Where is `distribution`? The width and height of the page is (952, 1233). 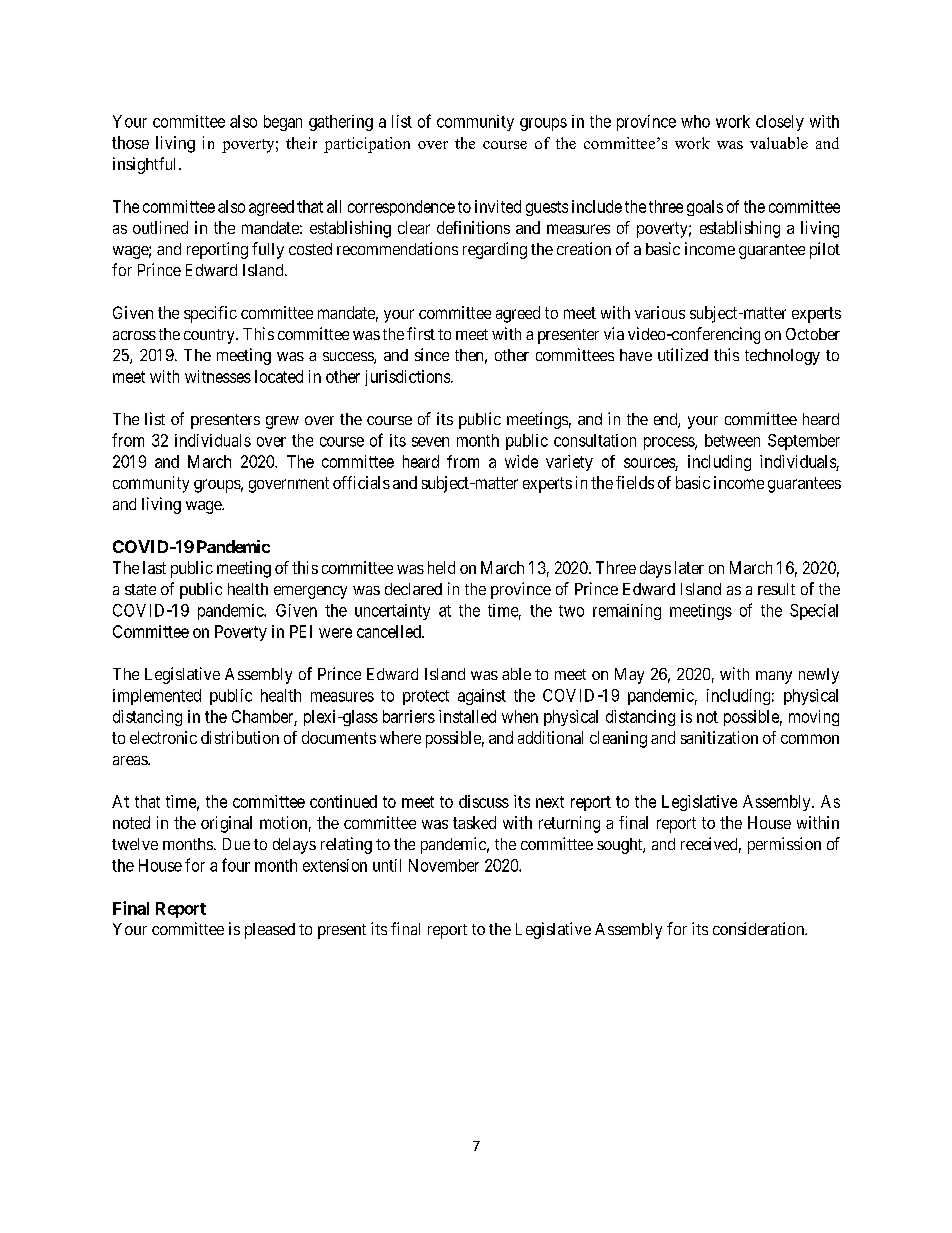 distribution is located at coordinates (240, 737).
